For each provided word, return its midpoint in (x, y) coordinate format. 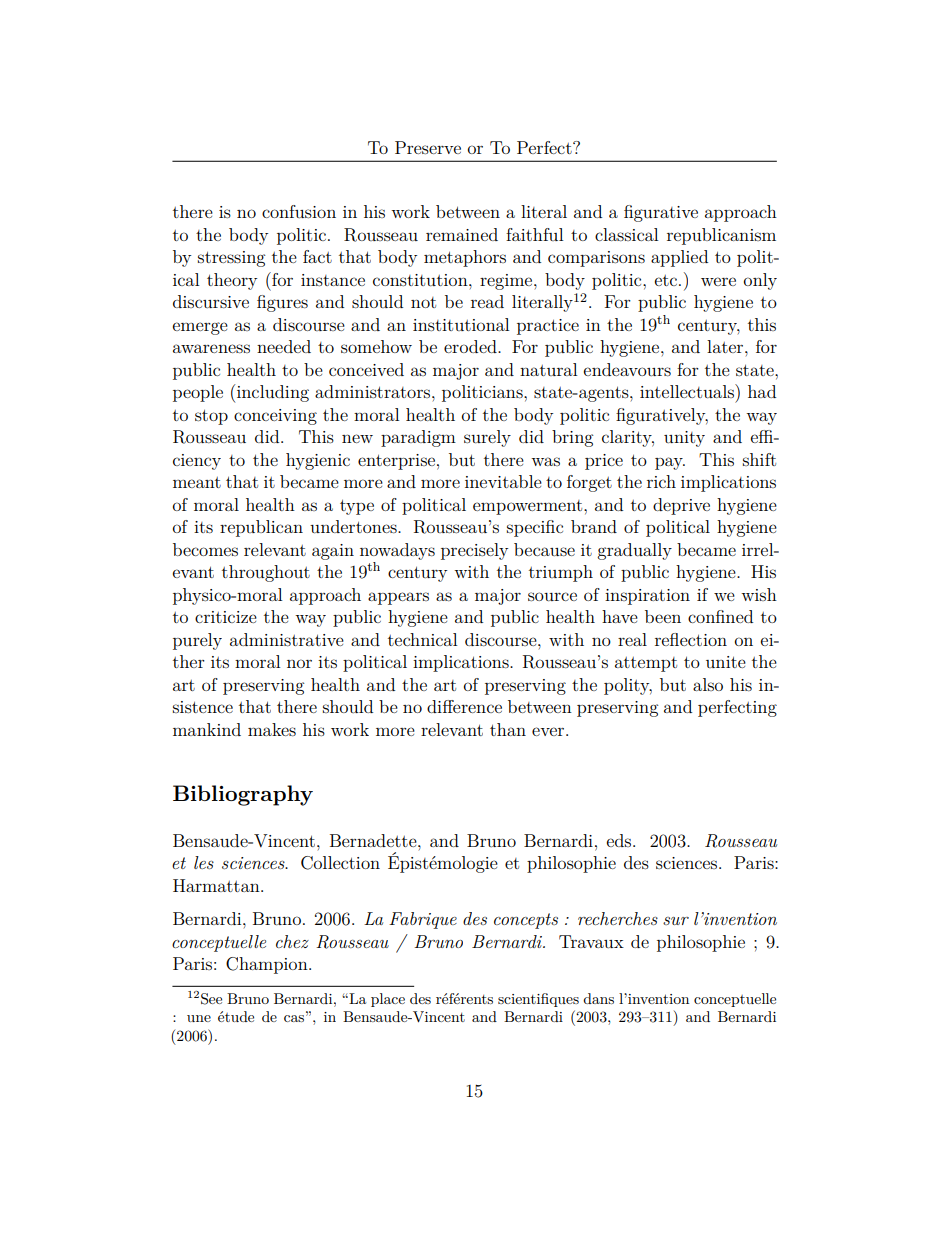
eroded (471, 346)
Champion (268, 965)
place (388, 1000)
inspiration (647, 597)
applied (679, 258)
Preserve (428, 147)
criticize (226, 617)
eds (620, 840)
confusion (299, 211)
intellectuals (688, 391)
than (508, 729)
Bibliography (243, 795)
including (273, 393)
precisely (474, 551)
